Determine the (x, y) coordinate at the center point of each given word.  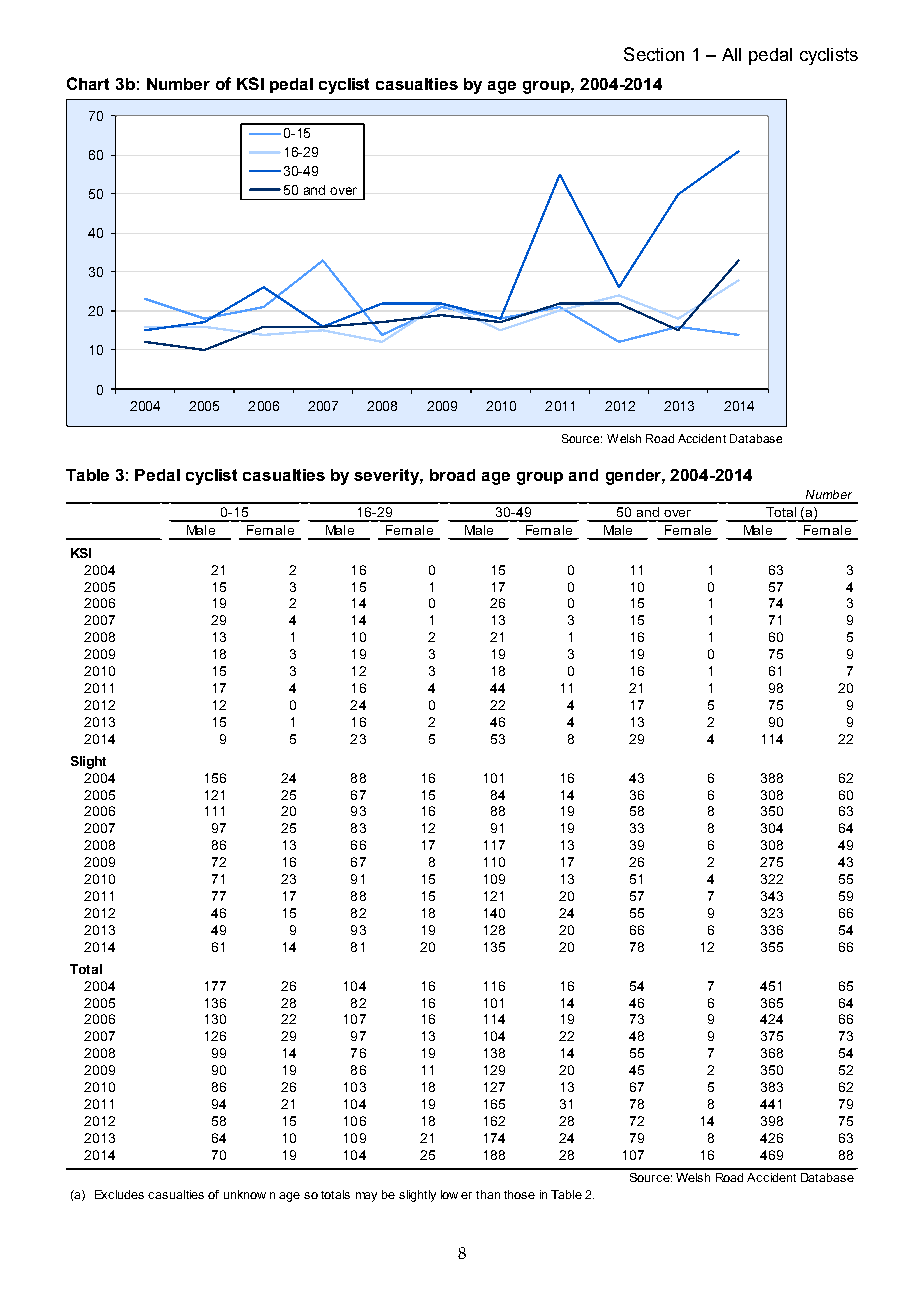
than (488, 1194)
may (366, 1197)
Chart (88, 83)
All (731, 54)
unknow (245, 1194)
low (449, 1194)
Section (654, 54)
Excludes (119, 1194)
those (519, 1194)
